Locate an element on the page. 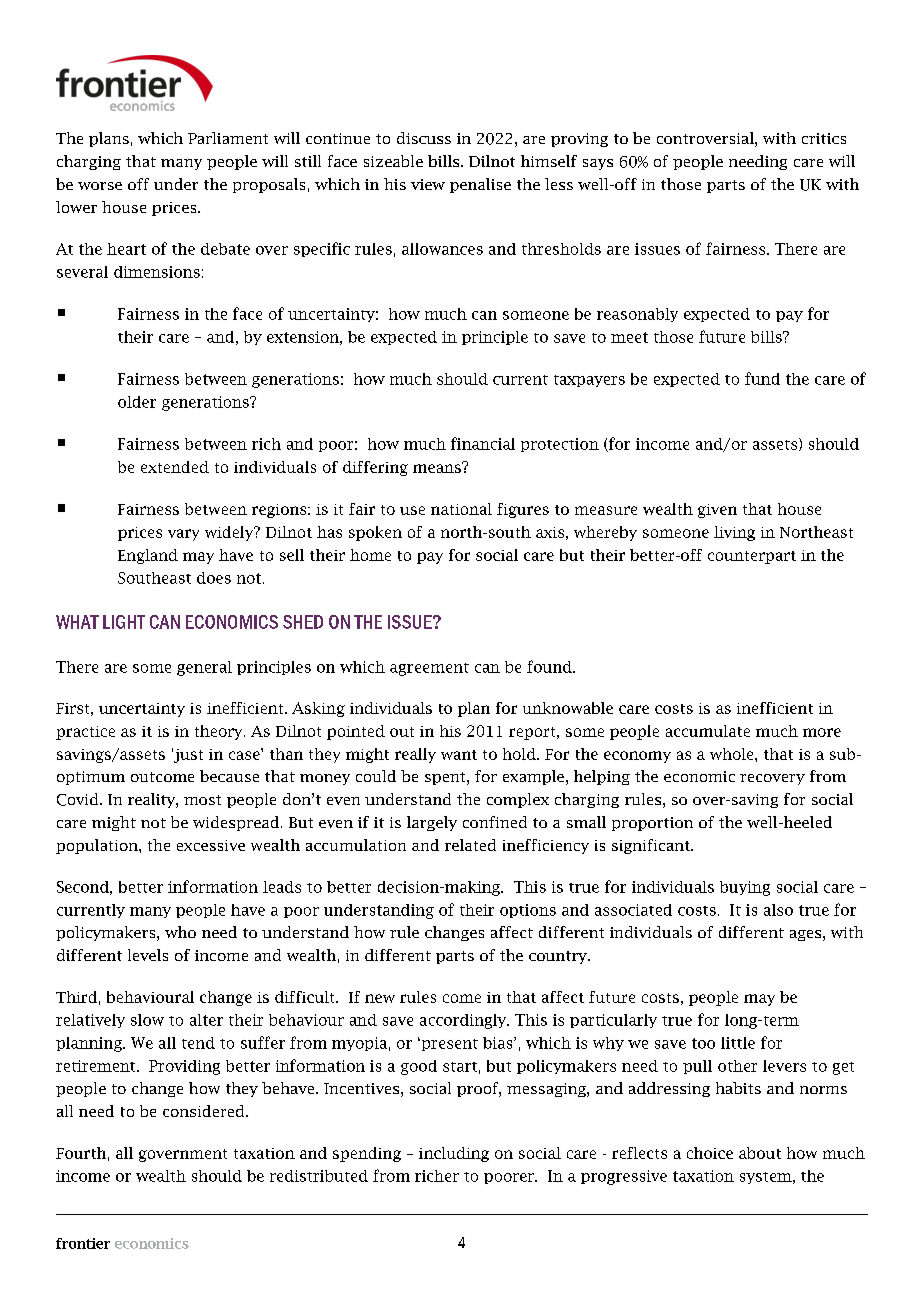 The image size is (924, 1308). including is located at coordinates (454, 1154).
